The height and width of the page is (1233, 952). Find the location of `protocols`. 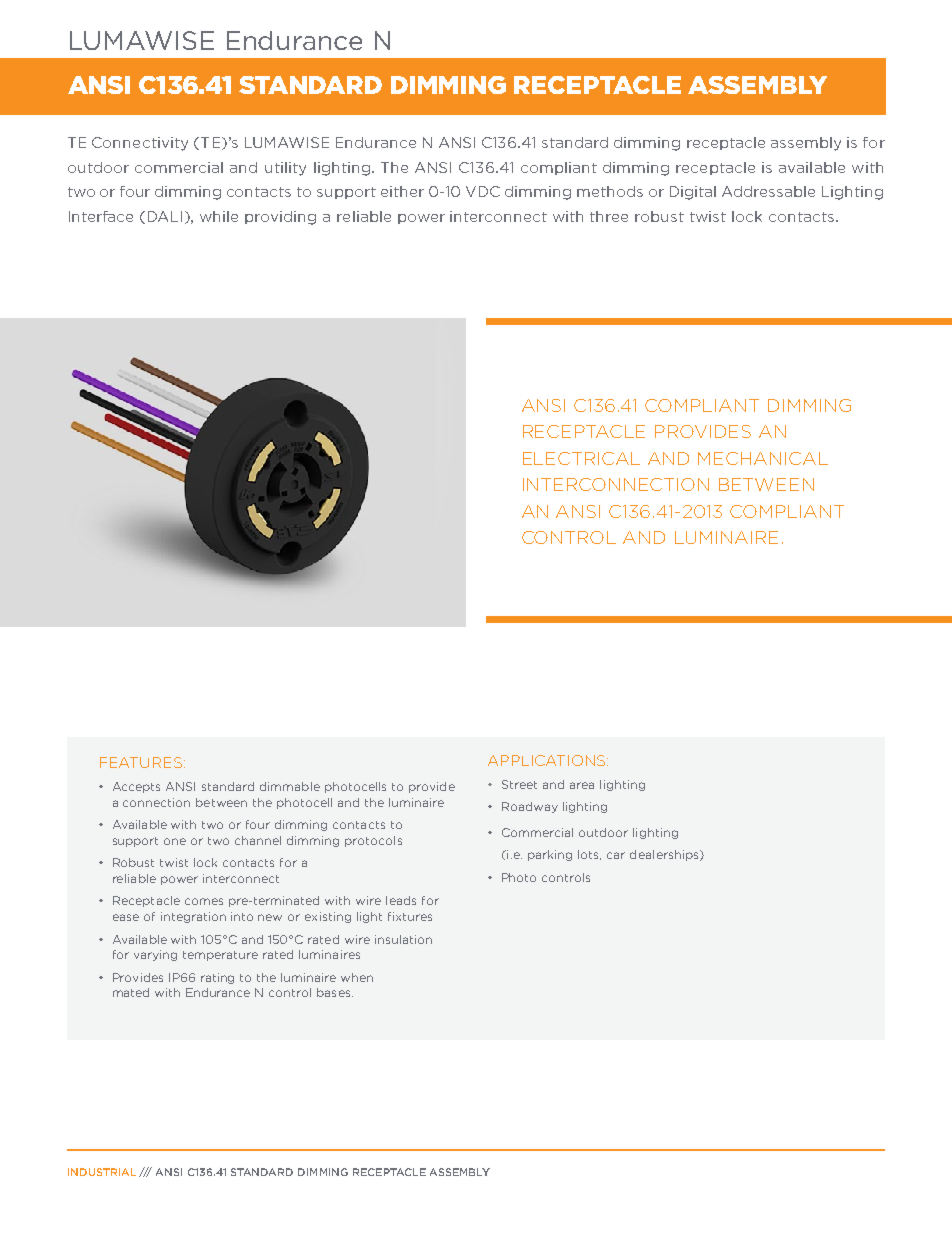

protocols is located at coordinates (373, 841).
